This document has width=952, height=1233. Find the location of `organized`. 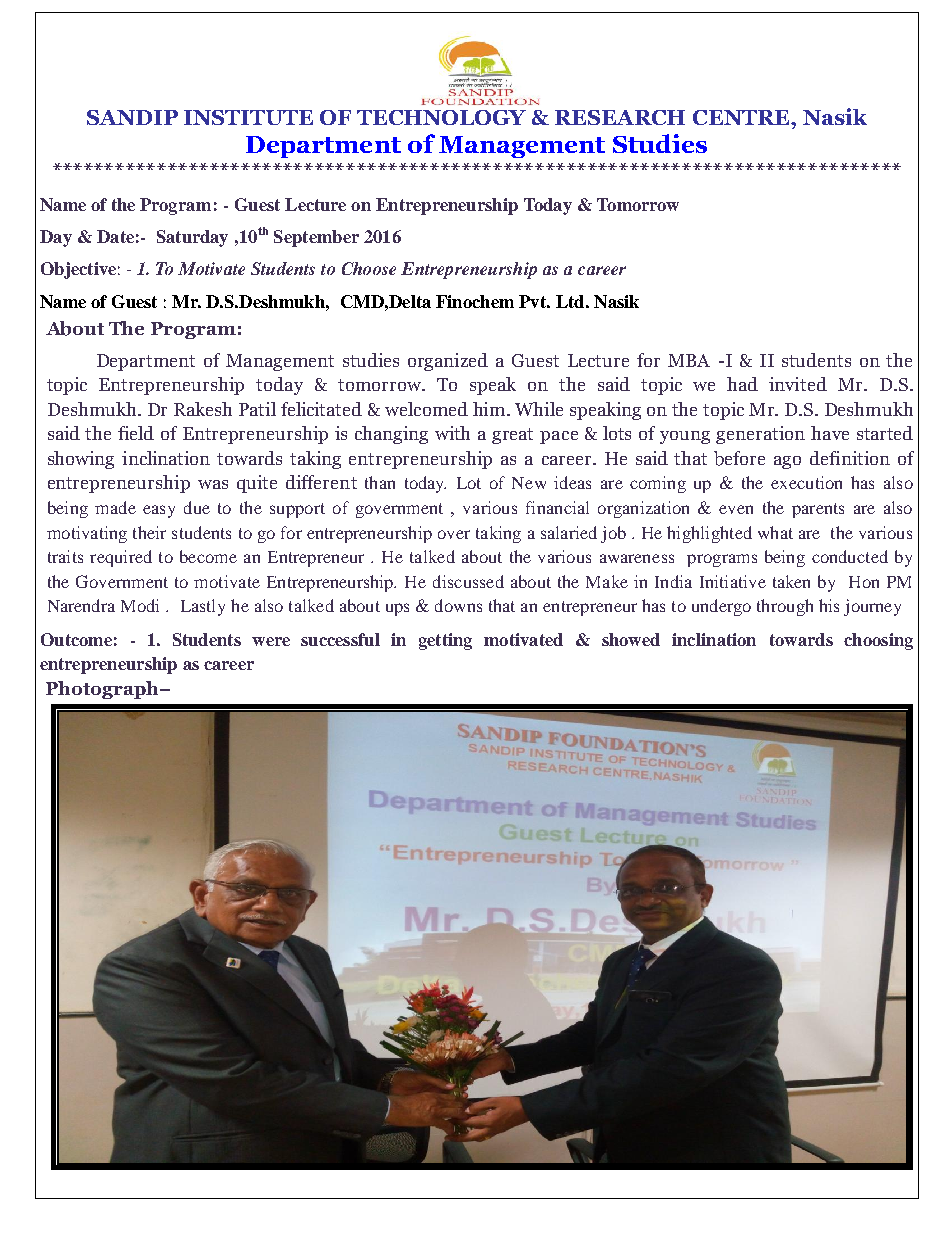

organized is located at coordinates (448, 362).
